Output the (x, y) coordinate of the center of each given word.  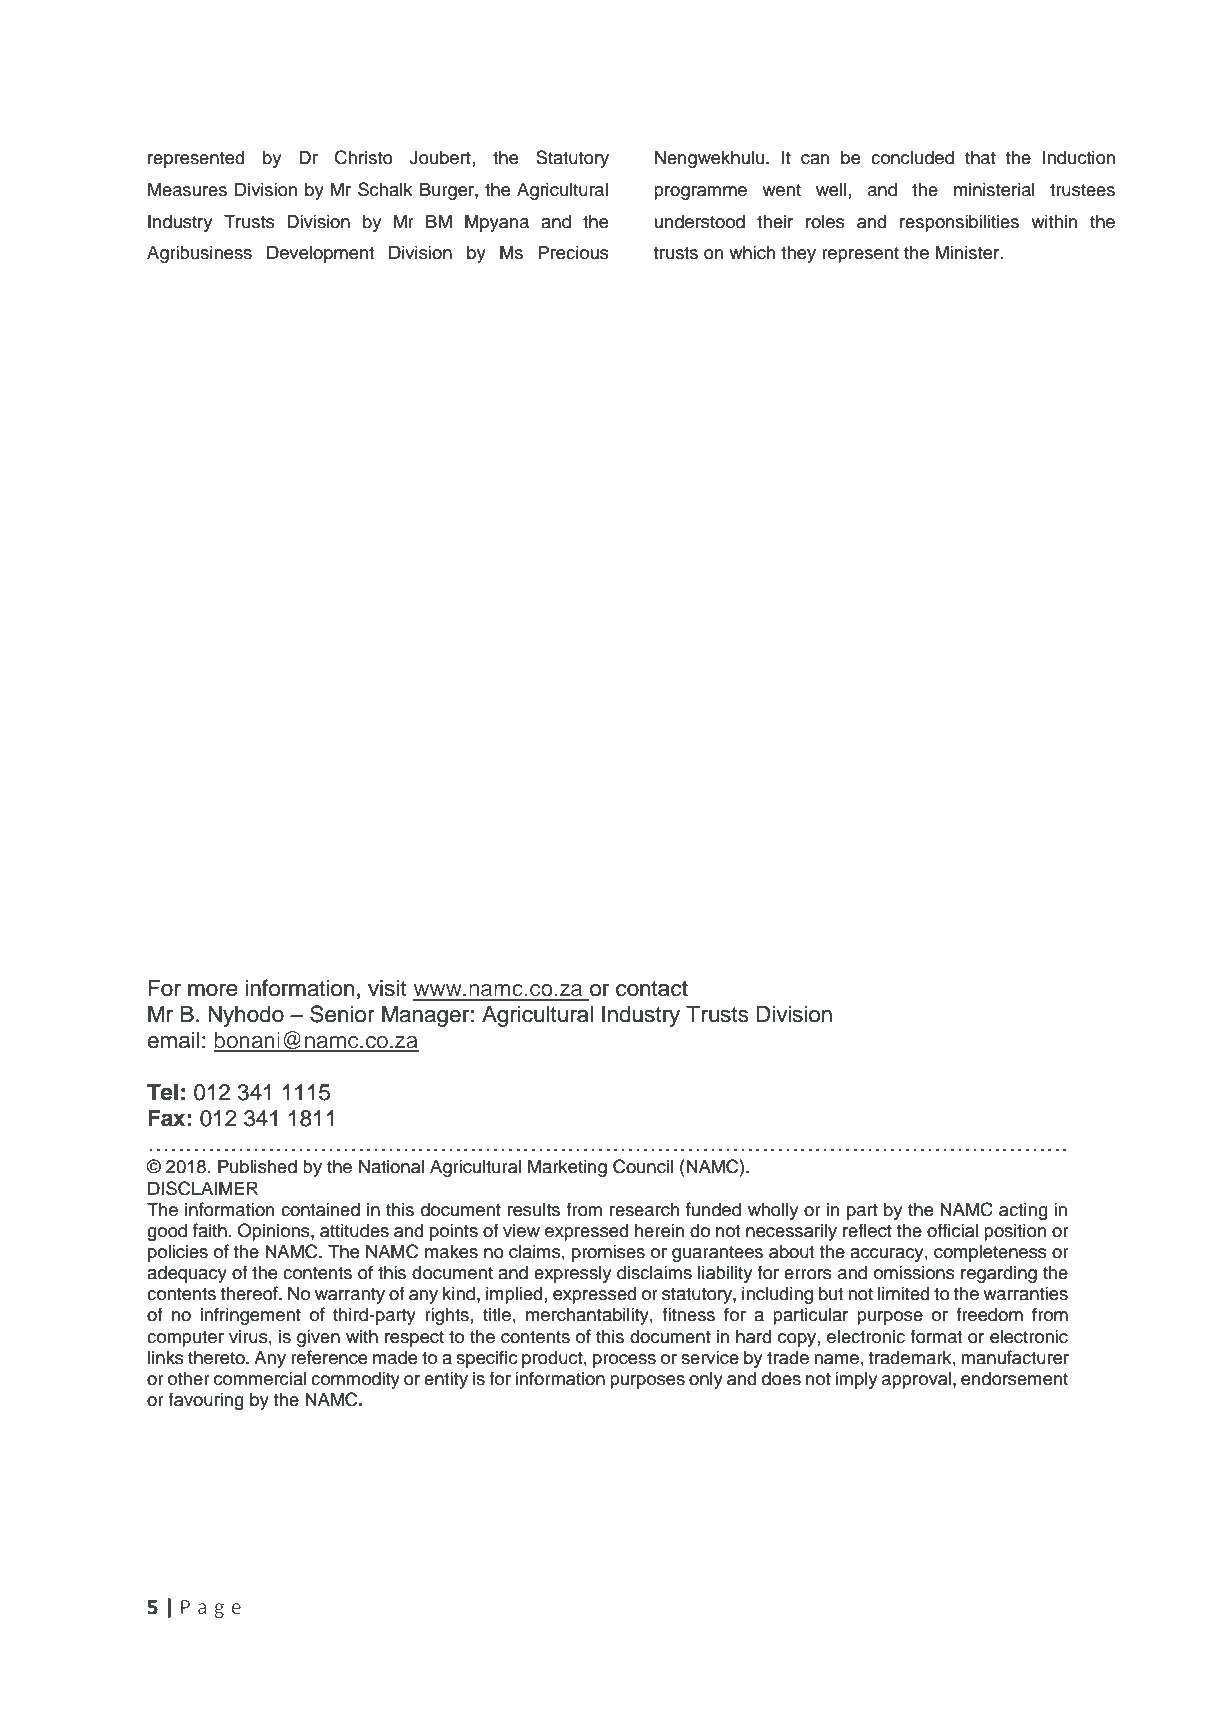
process (624, 1361)
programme (700, 193)
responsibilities (959, 223)
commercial (260, 1378)
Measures (187, 189)
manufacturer (1015, 1357)
